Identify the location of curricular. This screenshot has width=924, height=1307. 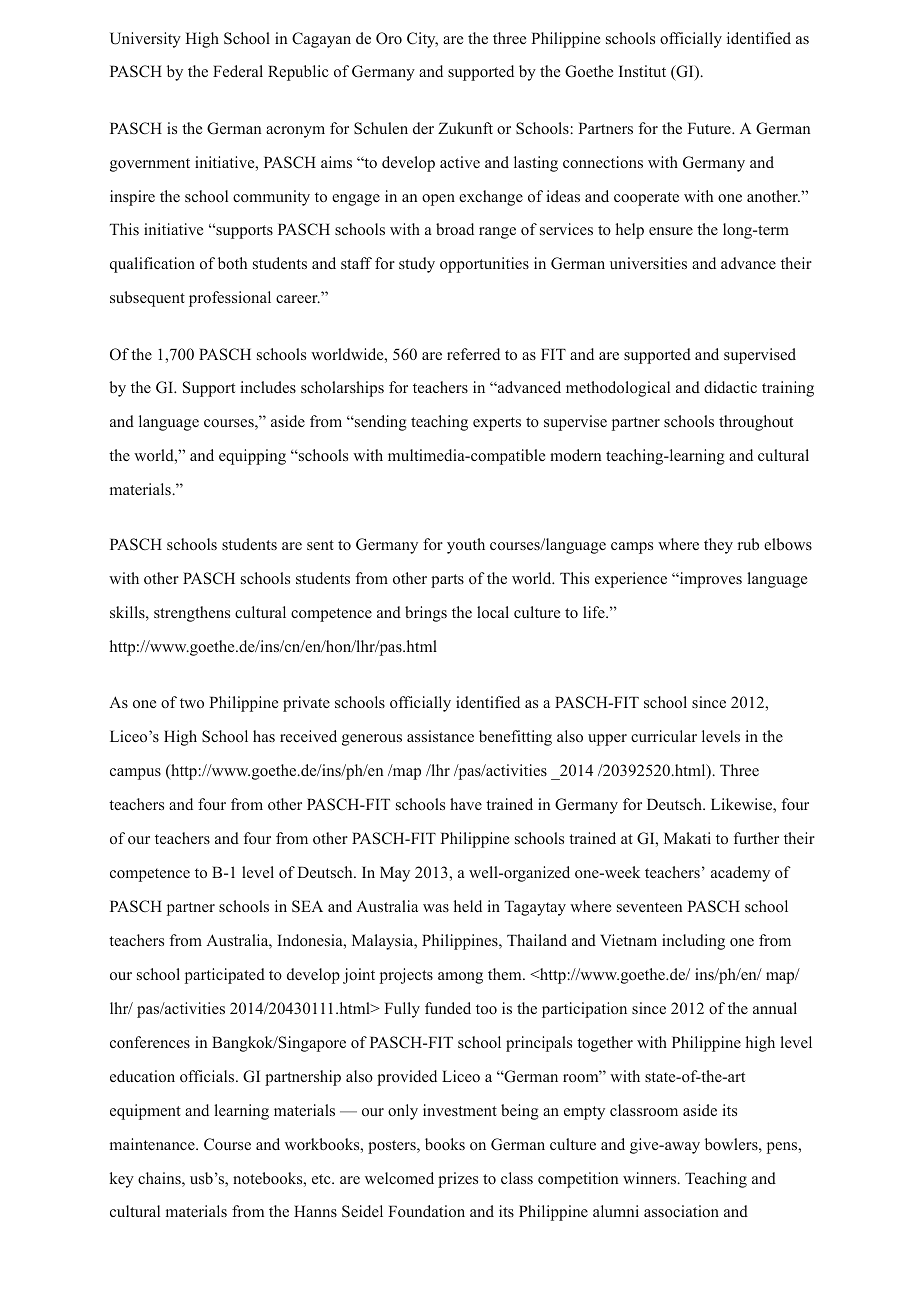
(664, 736).
